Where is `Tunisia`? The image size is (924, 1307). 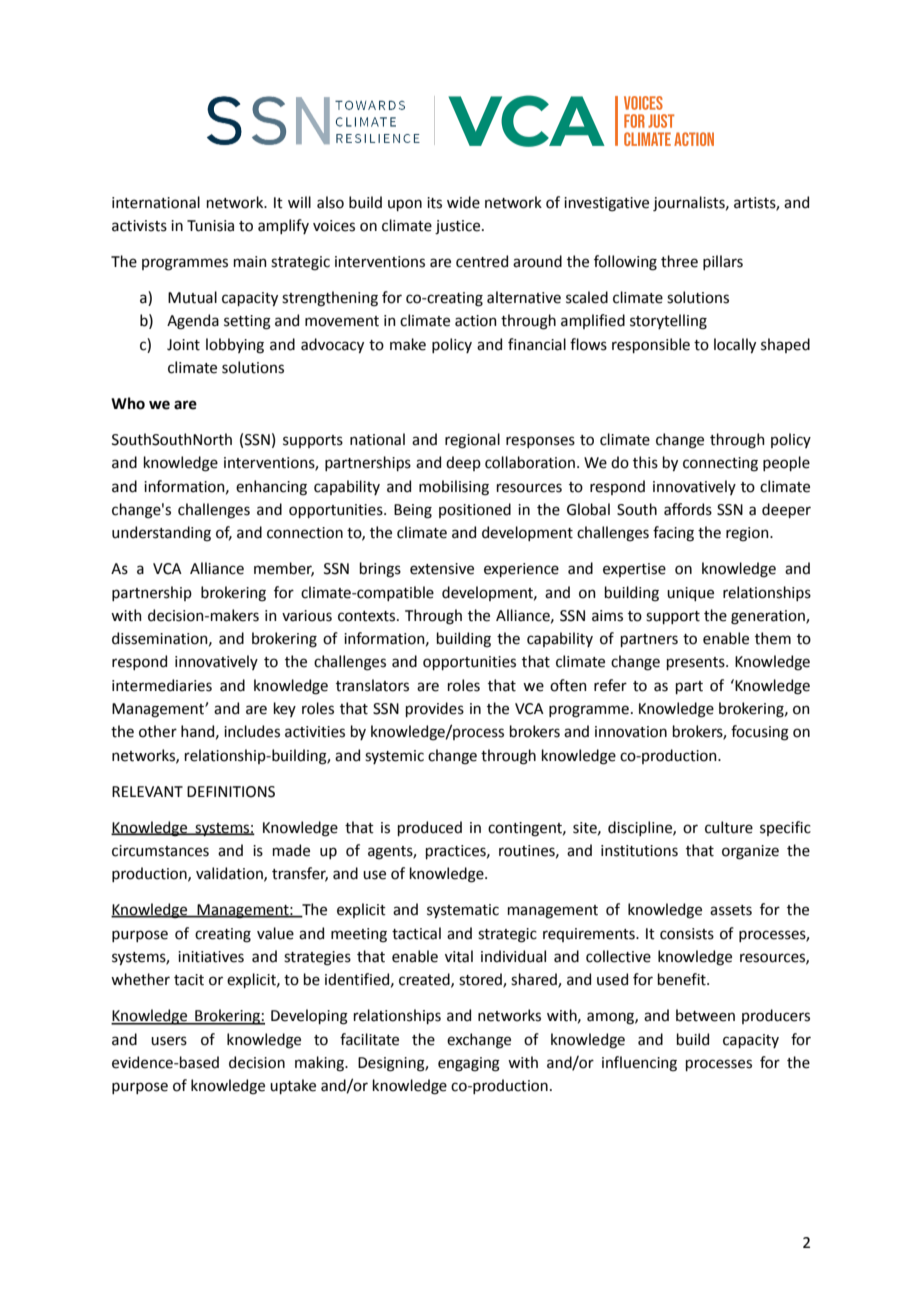 Tunisia is located at coordinates (210, 226).
